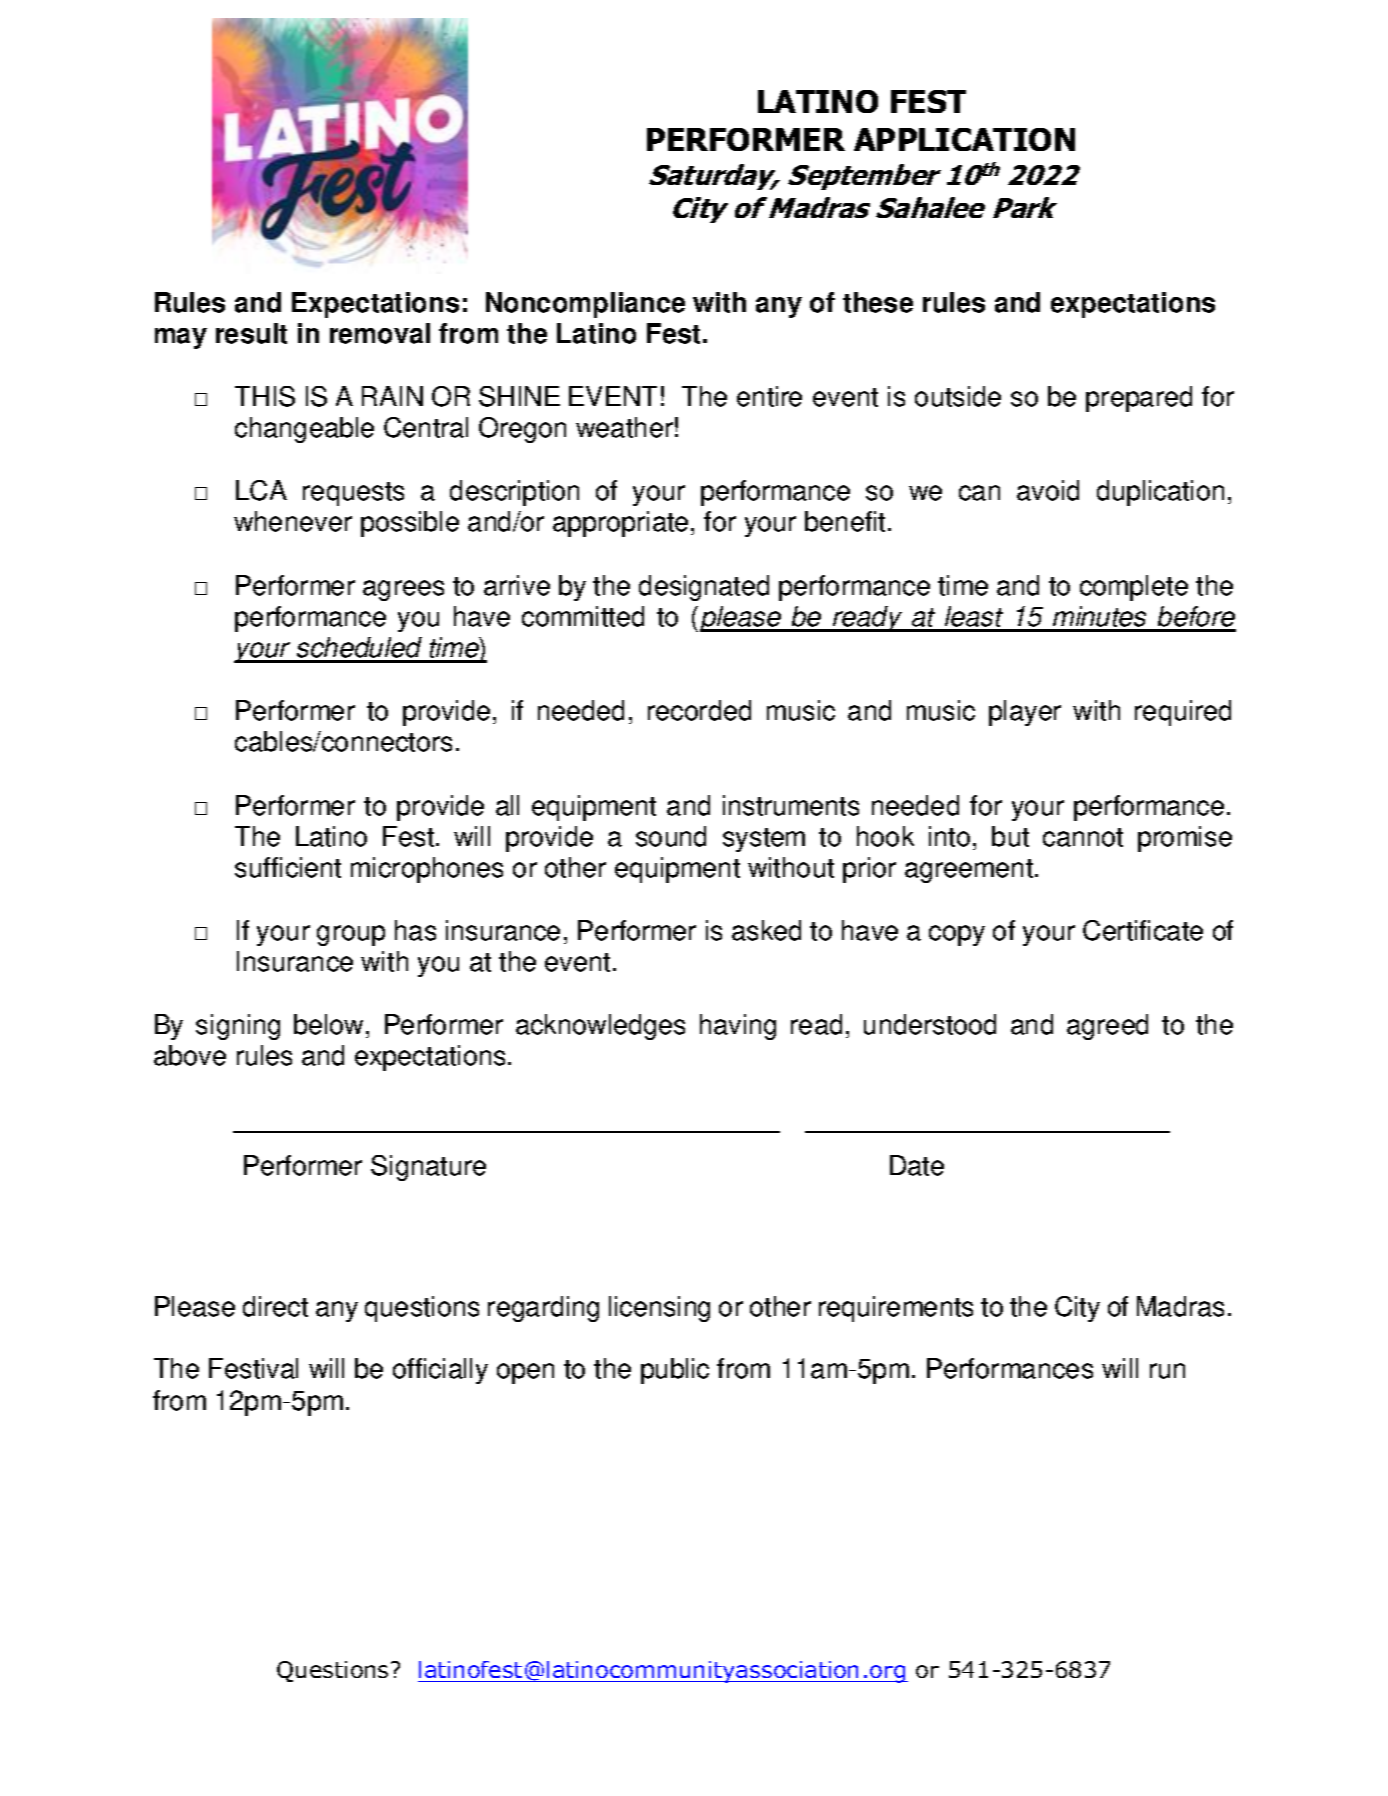 This screenshot has height=1796, width=1388. I want to click on APPLICATION, so click(964, 139).
